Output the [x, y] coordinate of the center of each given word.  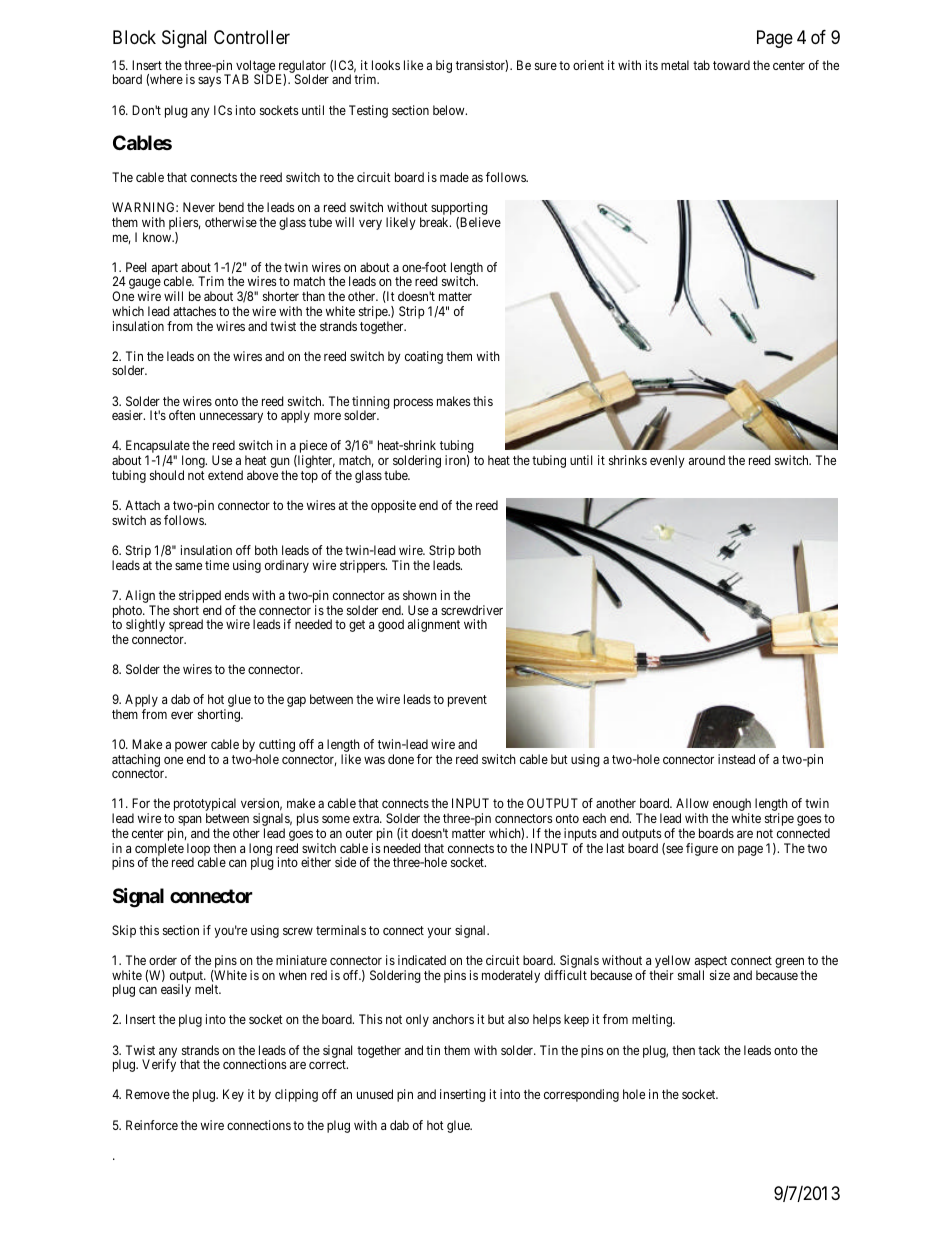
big [444, 66]
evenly [667, 461]
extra [367, 818]
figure [702, 849]
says [209, 82]
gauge [145, 285]
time [217, 565]
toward [731, 65]
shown [420, 595]
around [707, 460]
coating [424, 357]
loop [199, 850]
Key [233, 1095]
